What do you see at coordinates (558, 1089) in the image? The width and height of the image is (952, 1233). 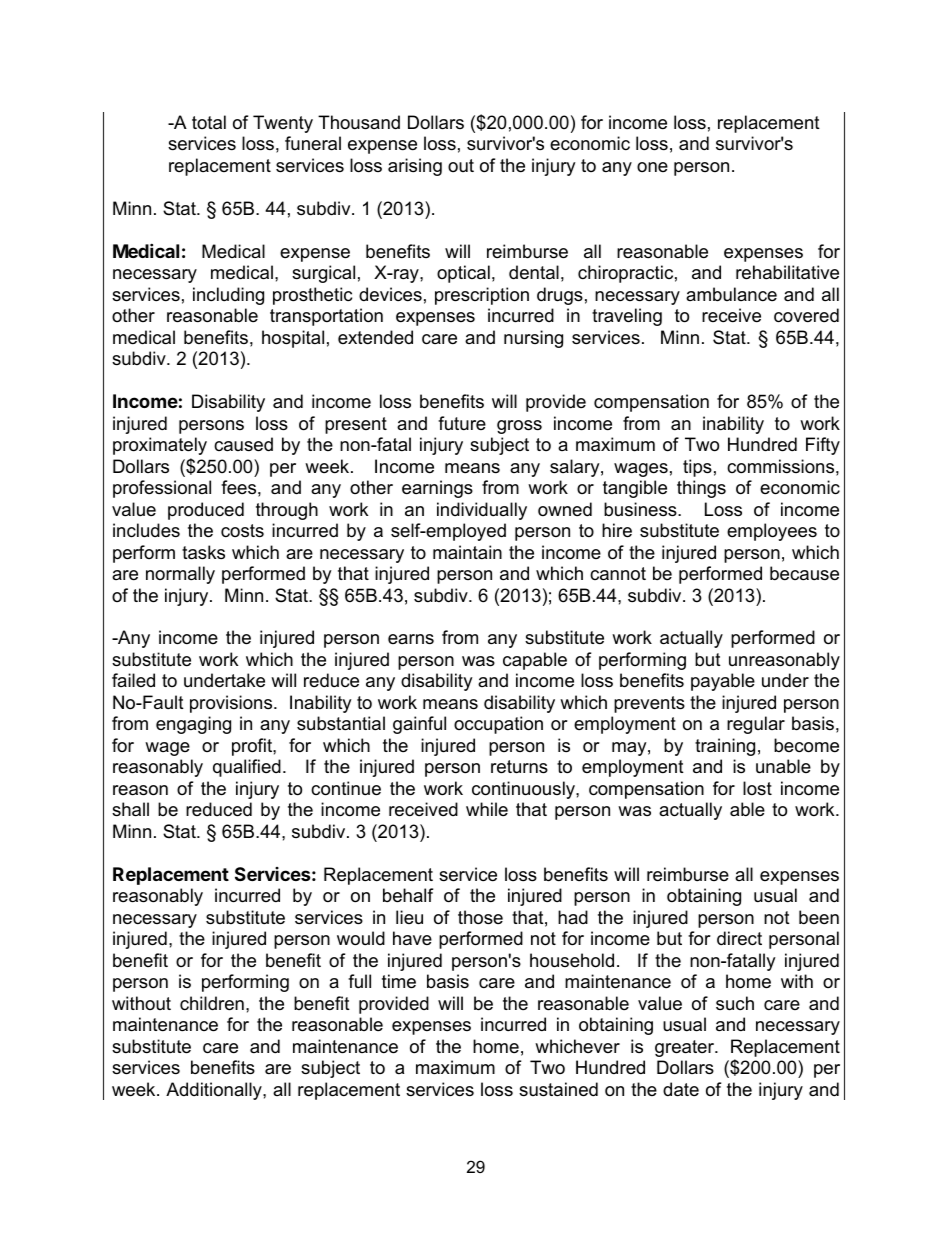 I see `sustained` at bounding box center [558, 1089].
